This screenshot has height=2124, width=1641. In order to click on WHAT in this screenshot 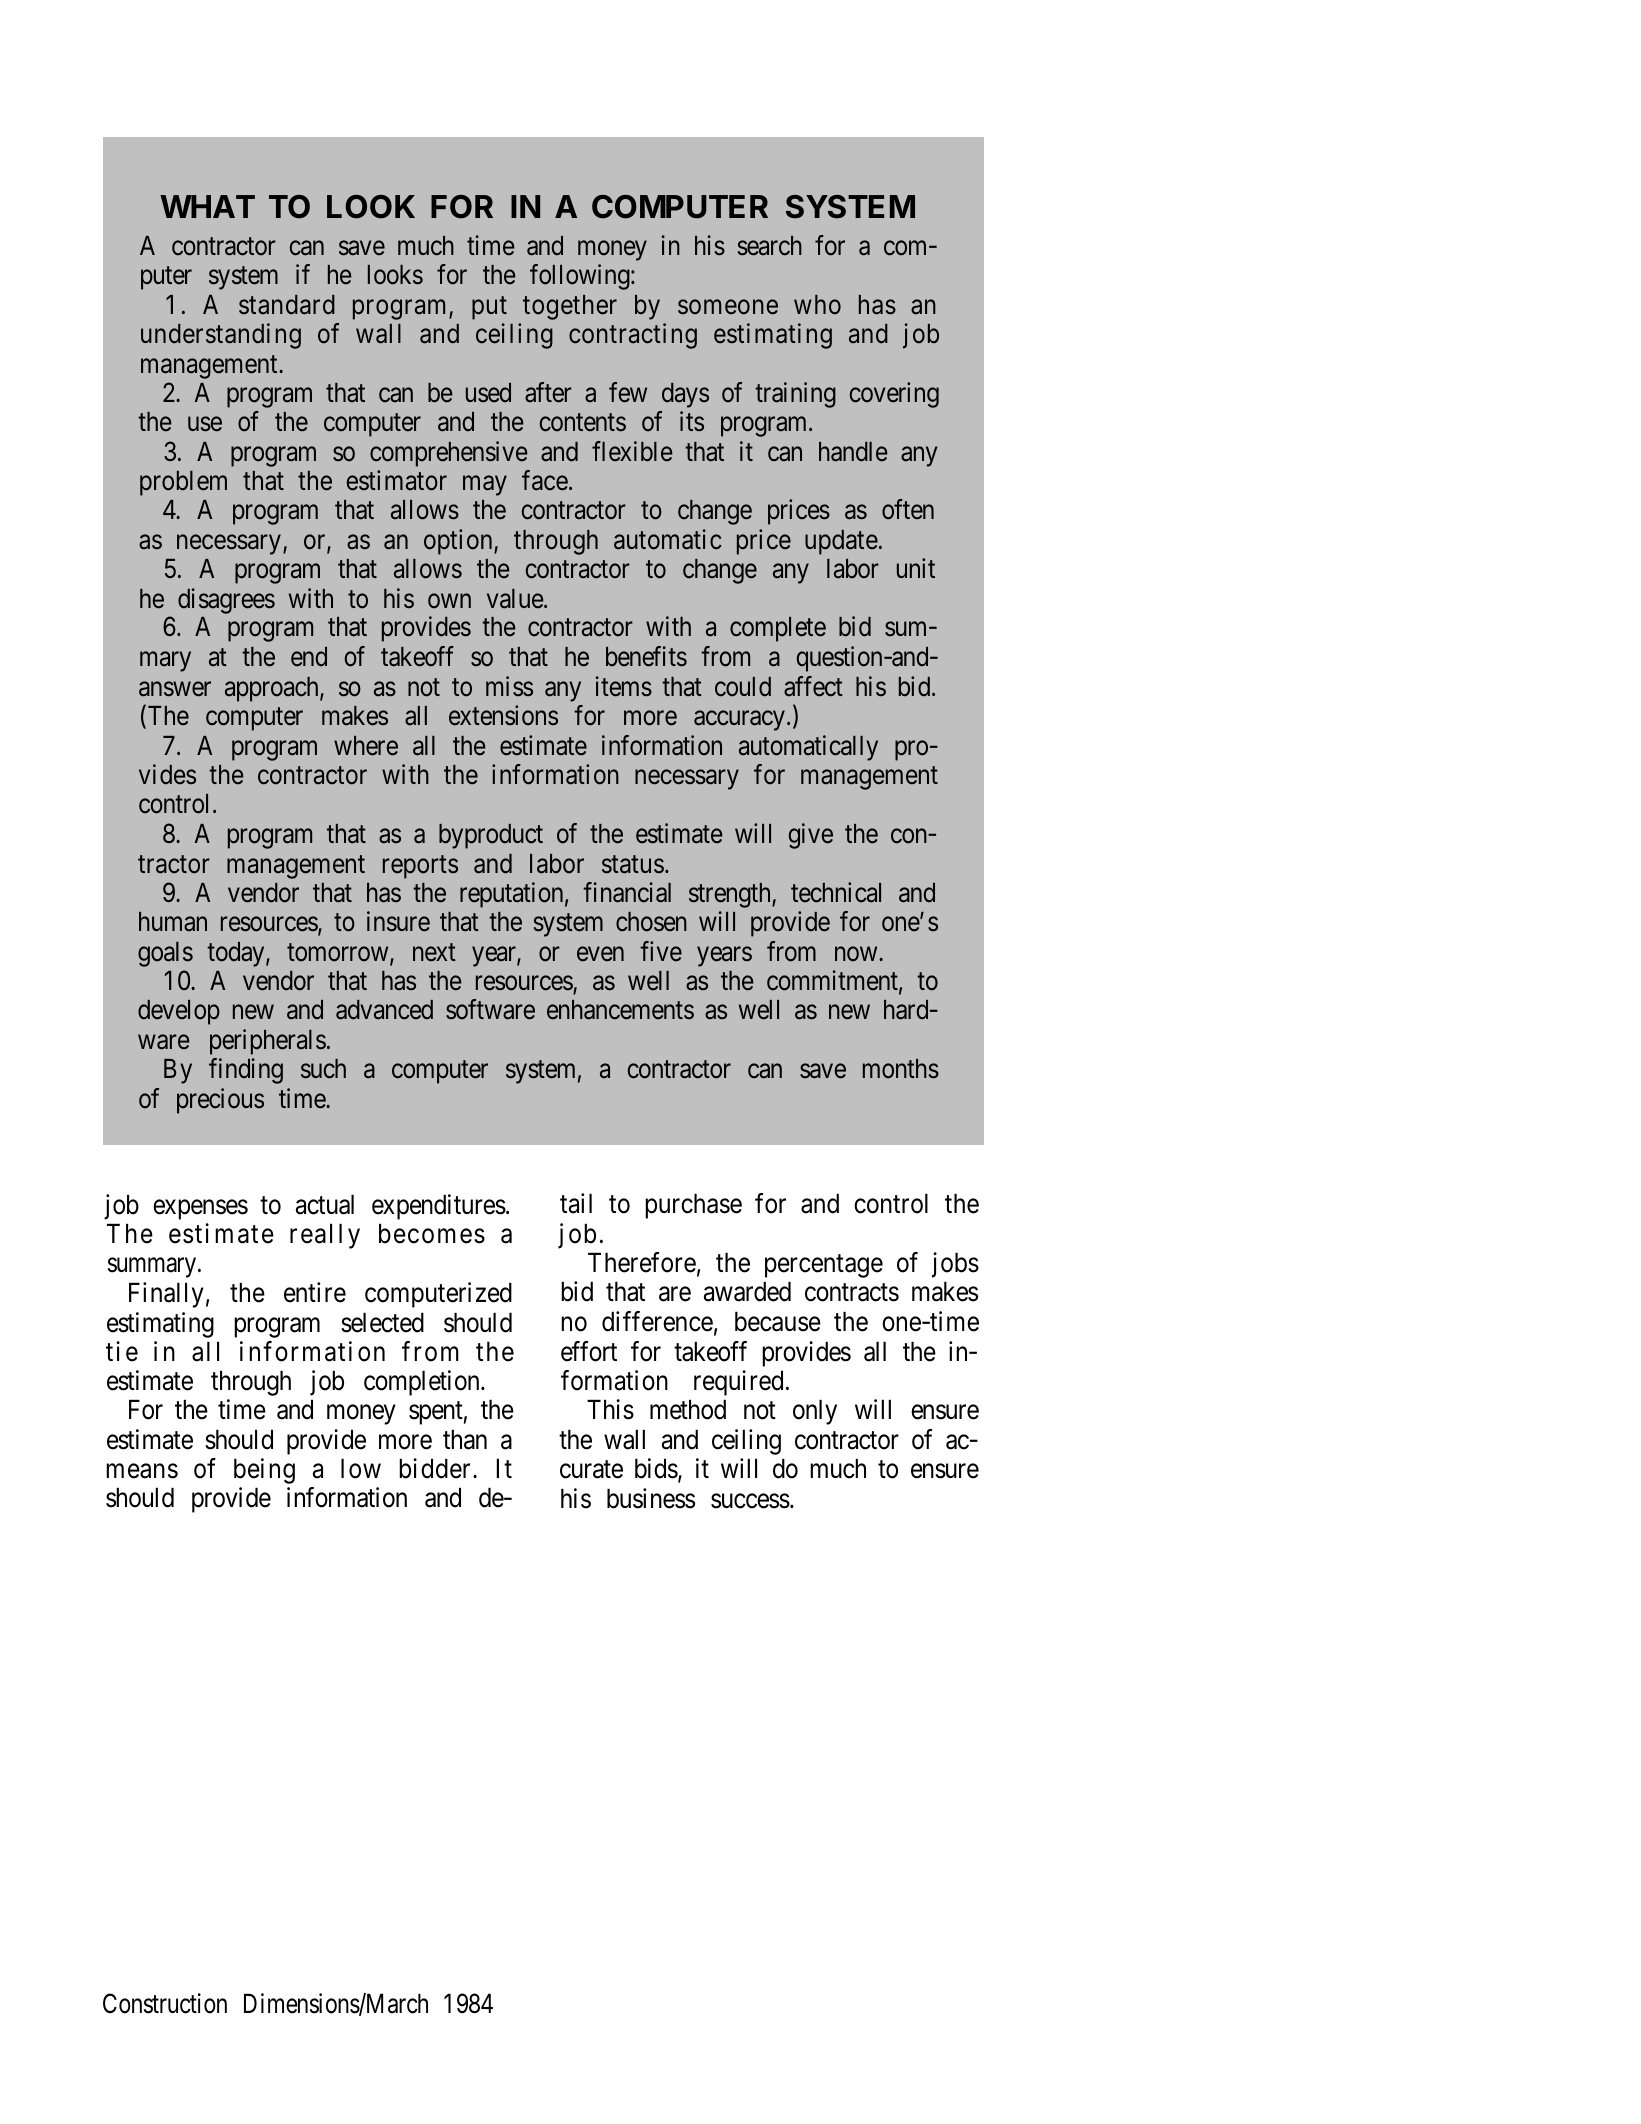, I will do `click(207, 206)`.
